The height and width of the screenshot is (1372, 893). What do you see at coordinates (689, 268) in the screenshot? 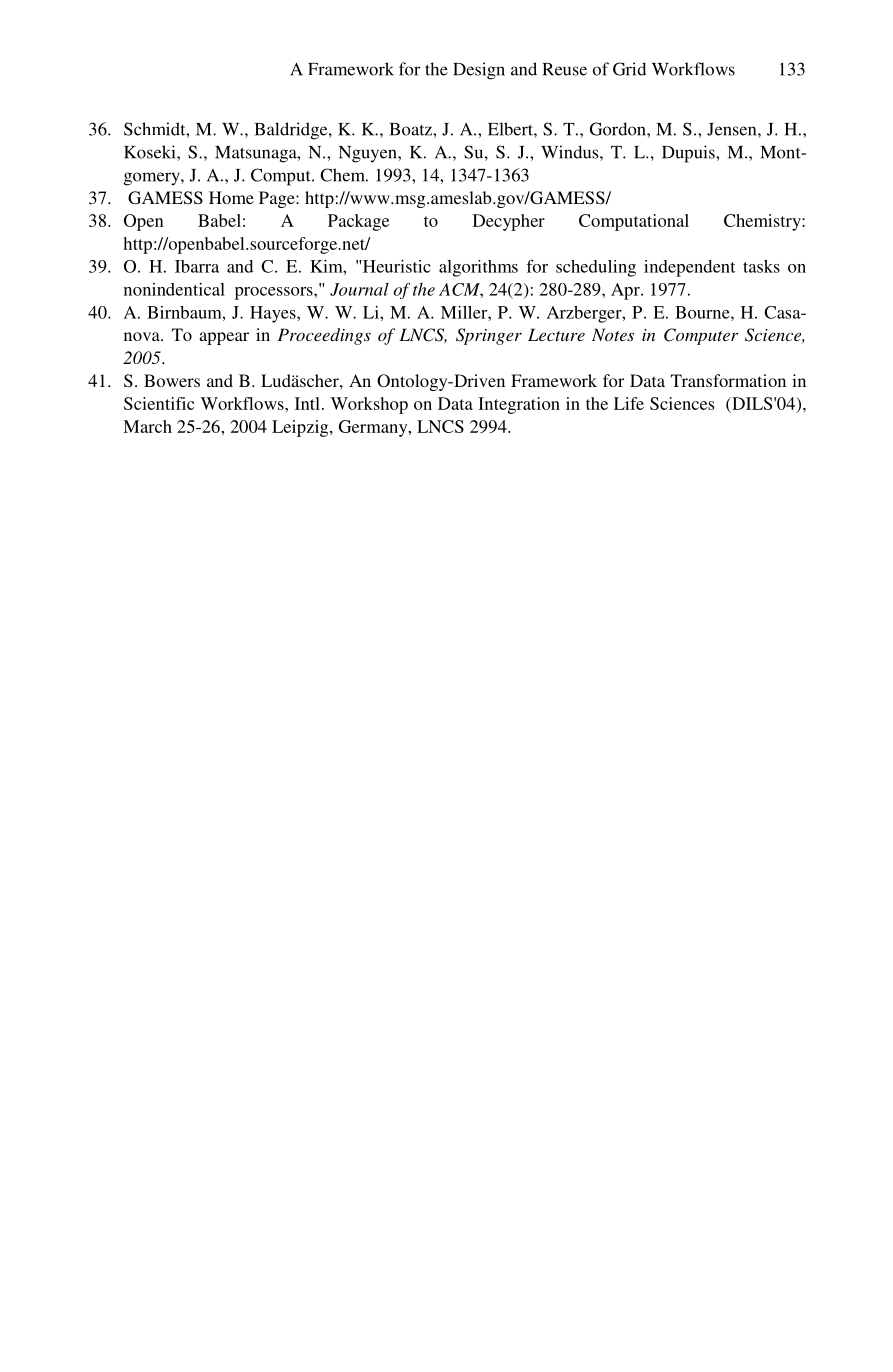
I see `independent` at bounding box center [689, 268].
